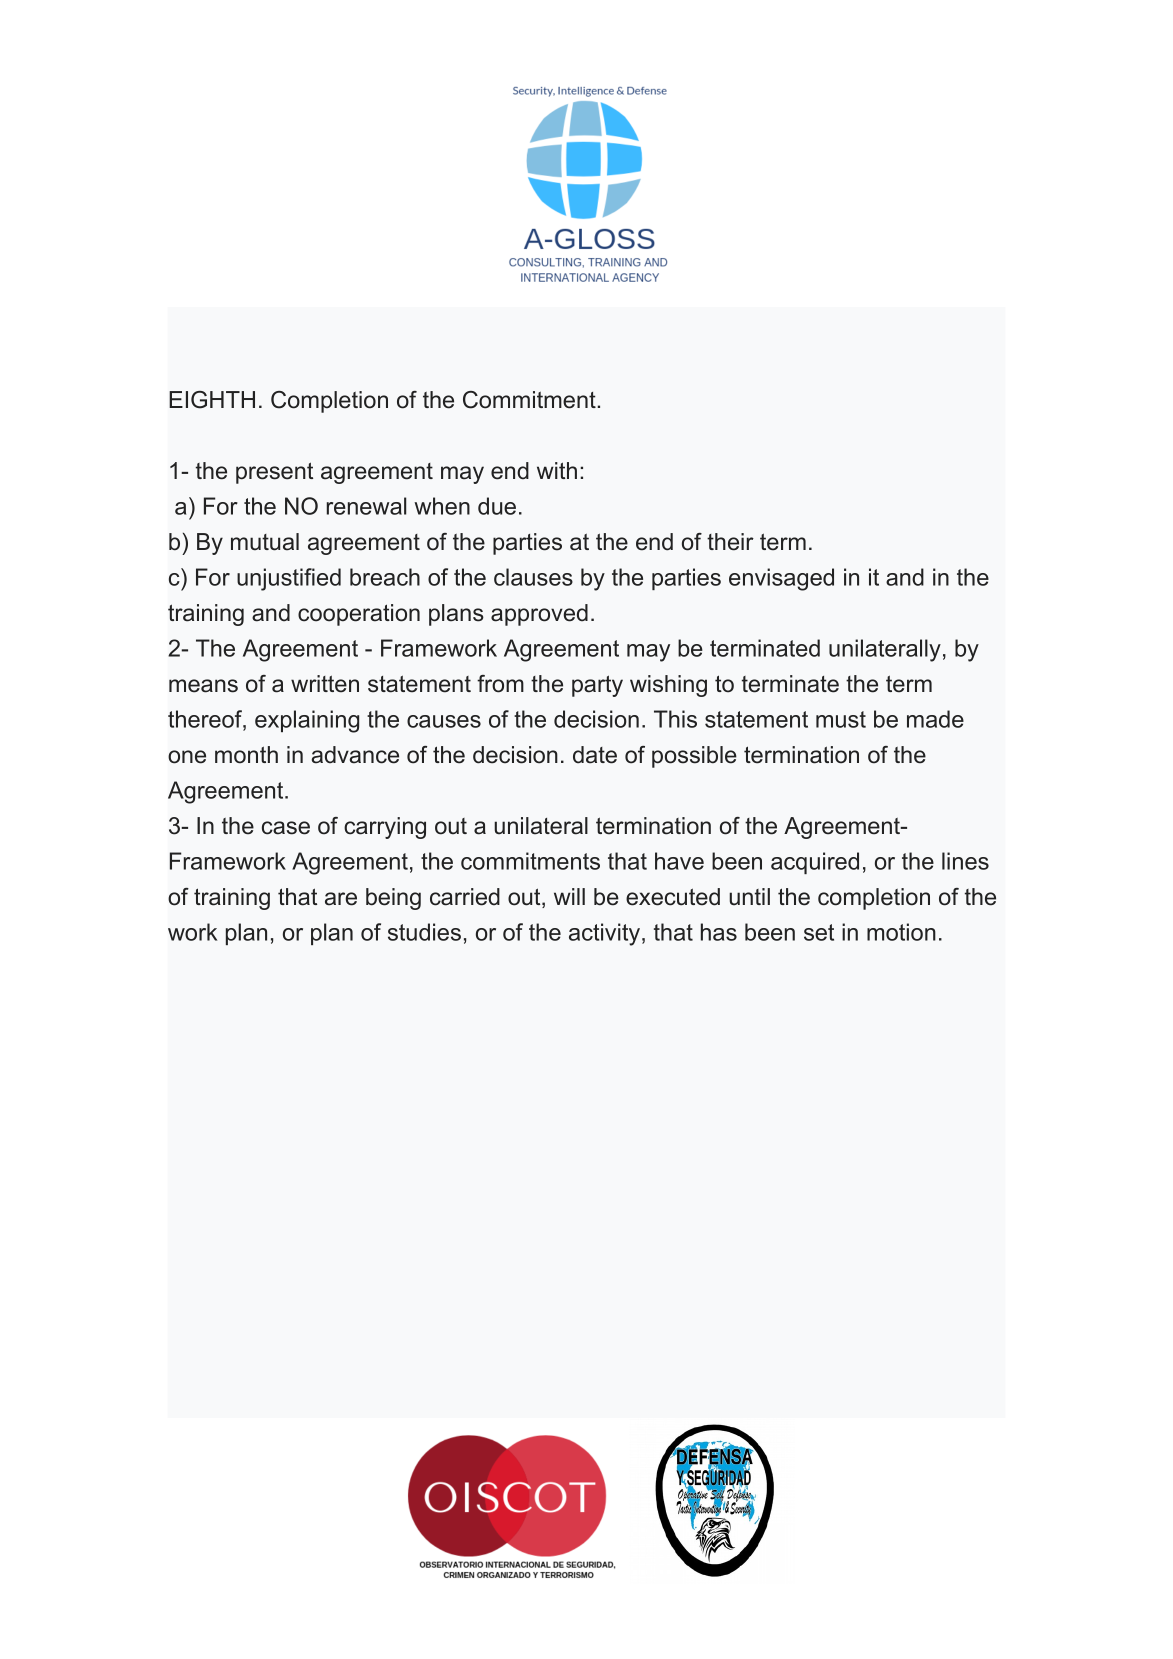  I want to click on motion, so click(901, 932).
